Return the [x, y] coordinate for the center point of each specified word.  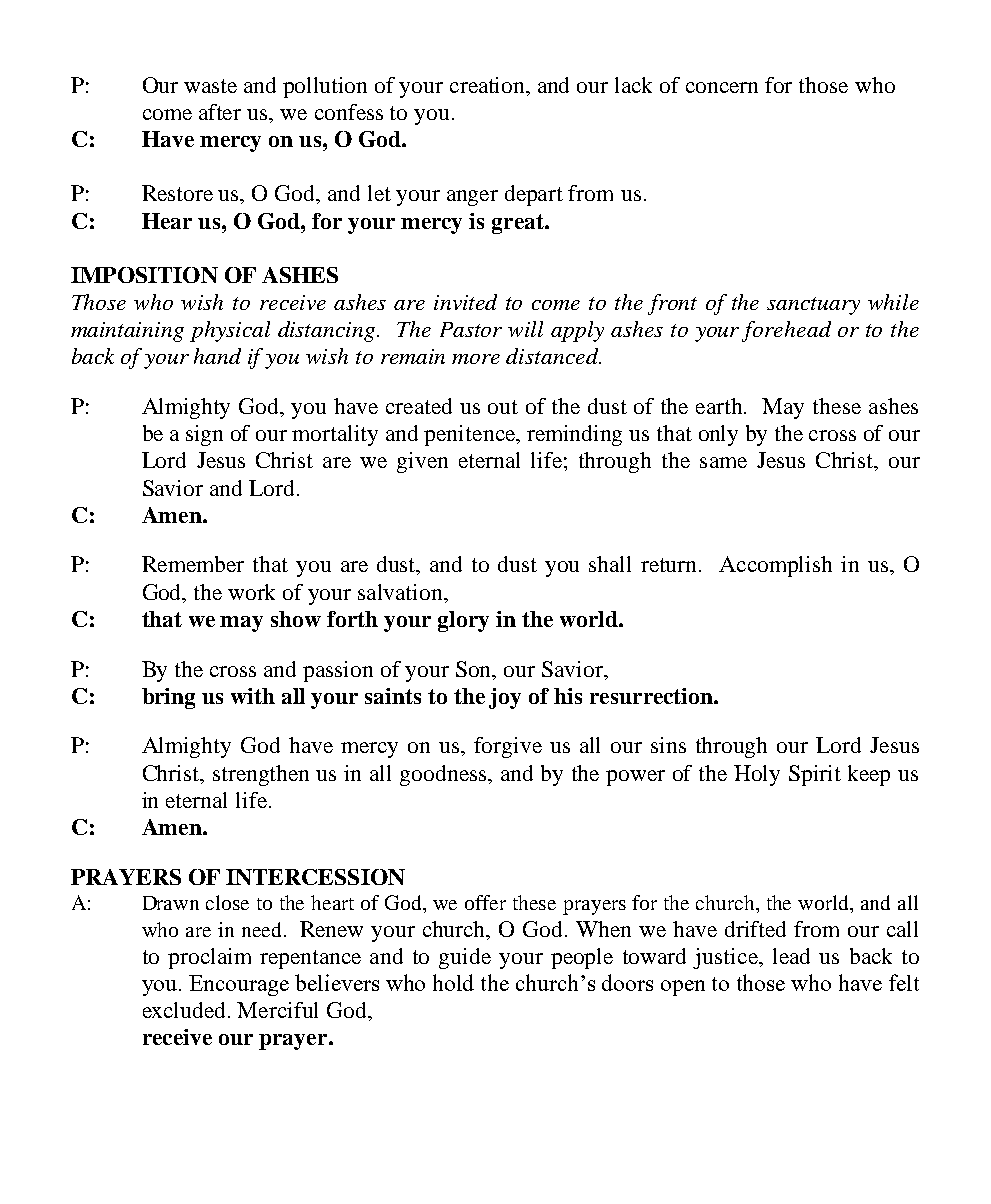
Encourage [239, 985]
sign [204, 435]
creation [489, 85]
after [220, 112]
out [503, 407]
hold [453, 982]
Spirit [815, 775]
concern [722, 87]
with [253, 696]
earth [721, 406]
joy [505, 698]
